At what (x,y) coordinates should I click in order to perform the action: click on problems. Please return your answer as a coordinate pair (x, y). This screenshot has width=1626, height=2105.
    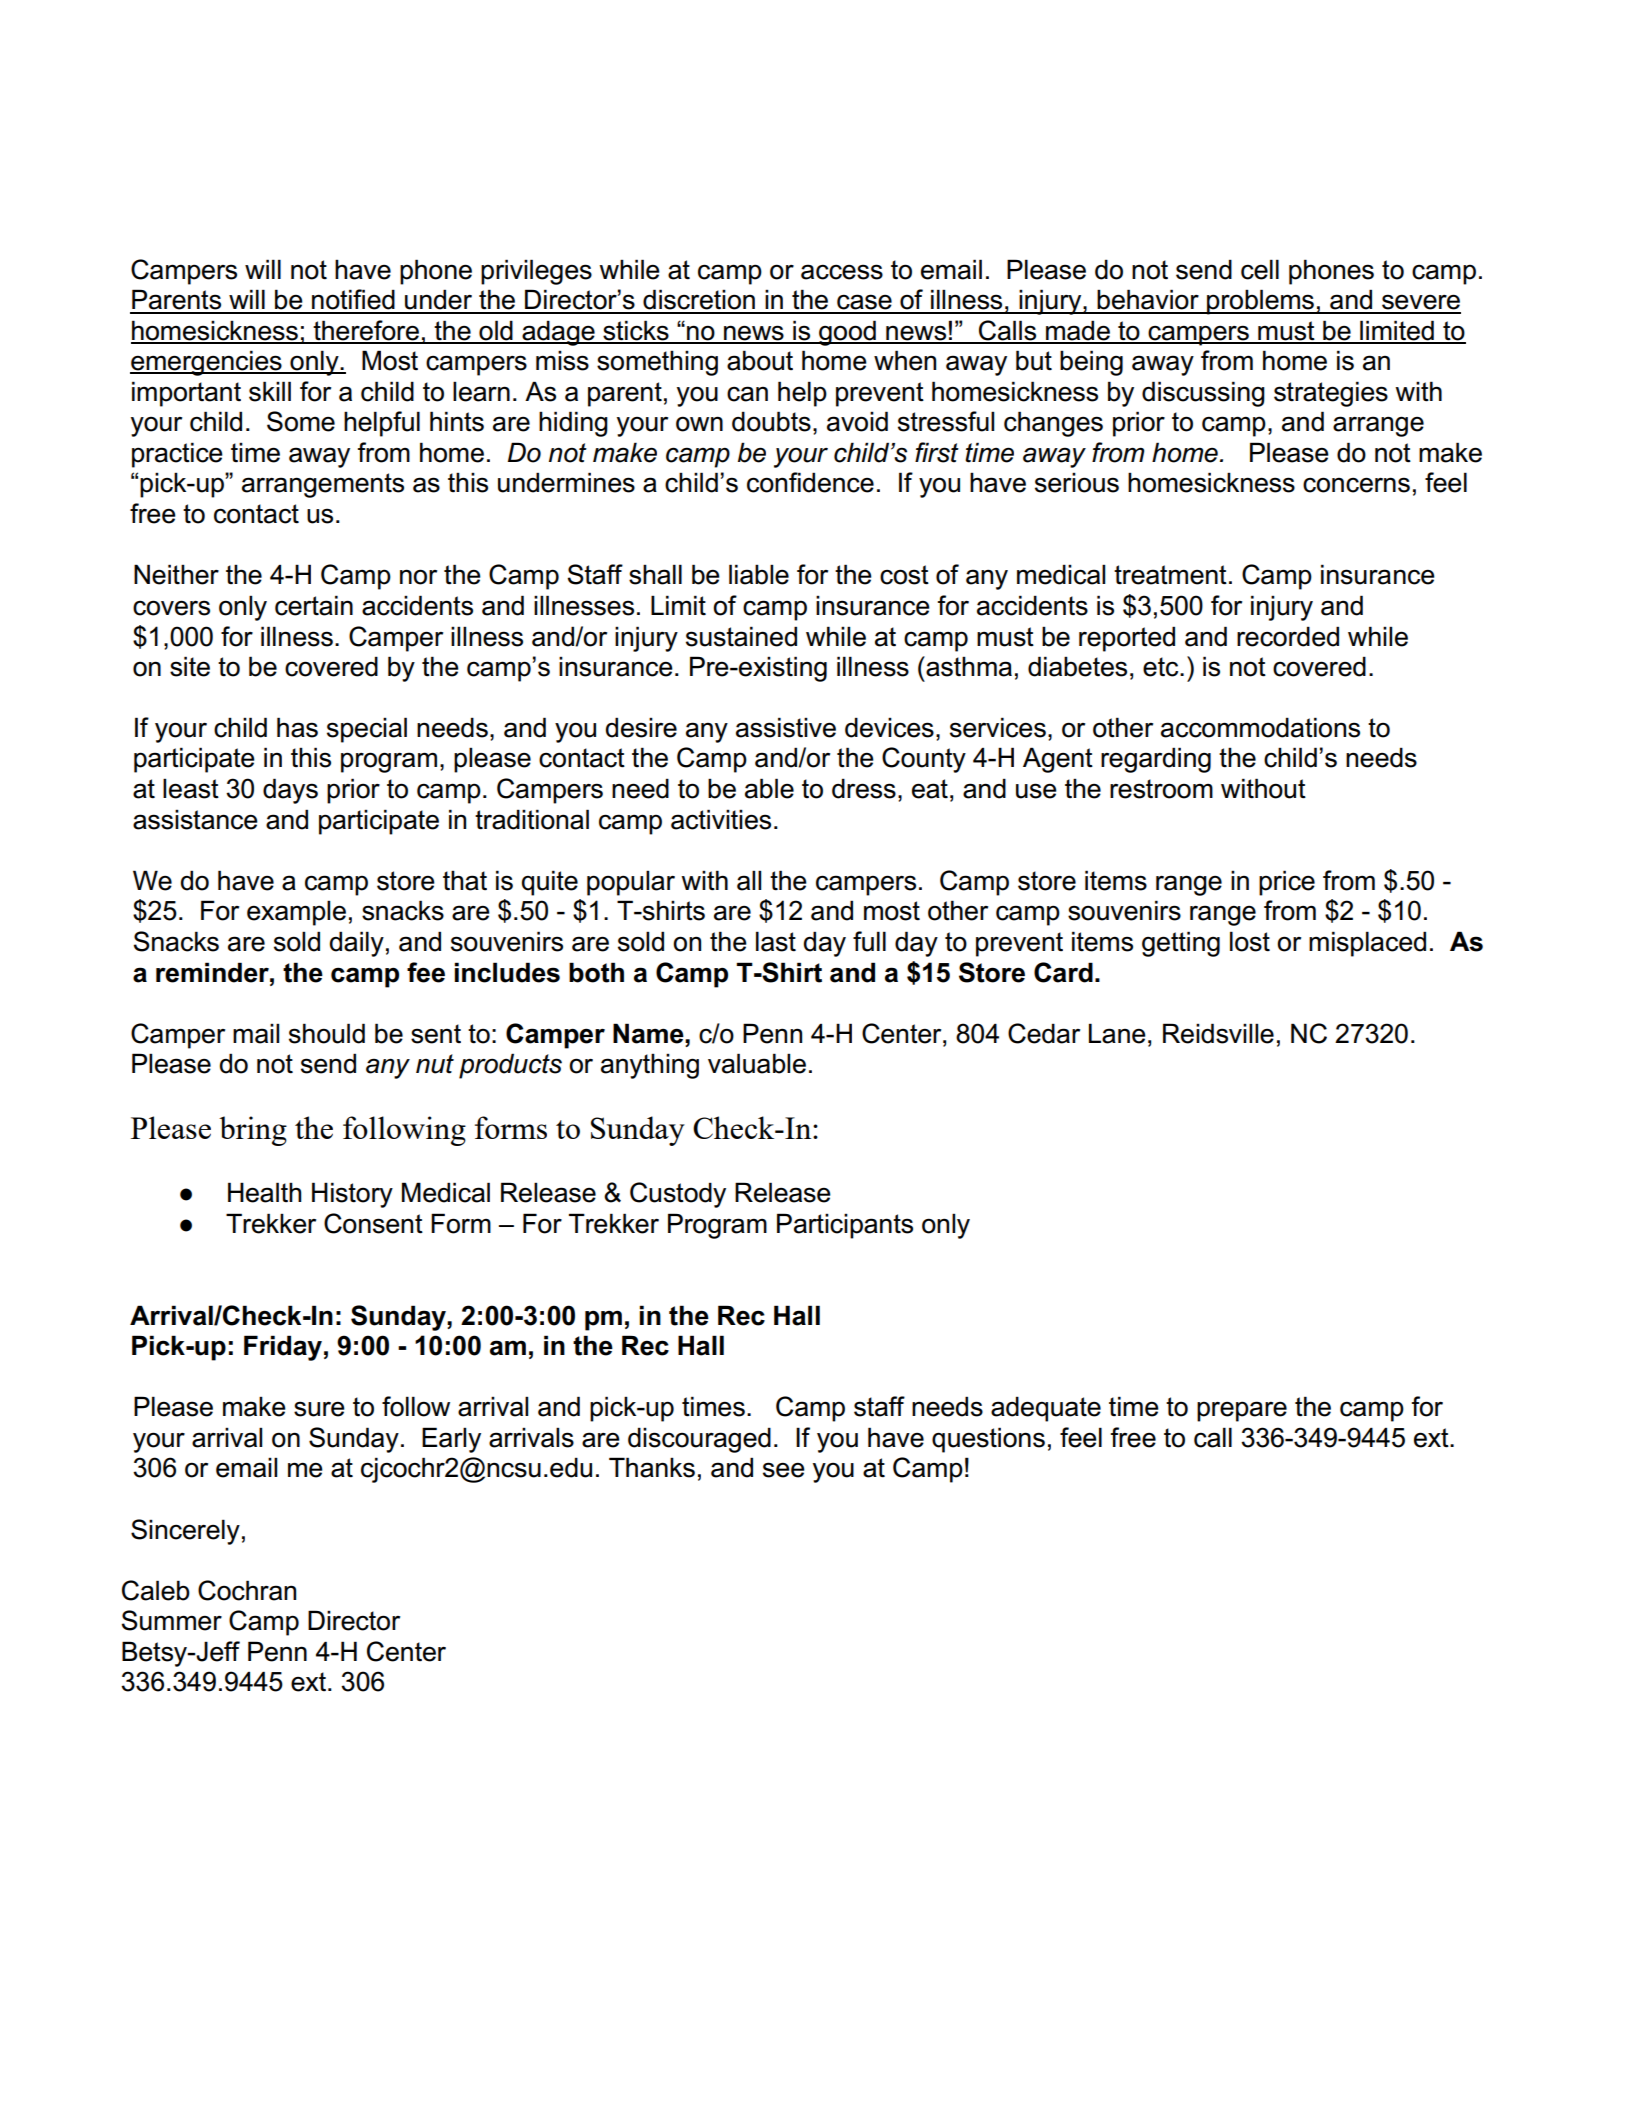
    Looking at the image, I should click on (1260, 302).
